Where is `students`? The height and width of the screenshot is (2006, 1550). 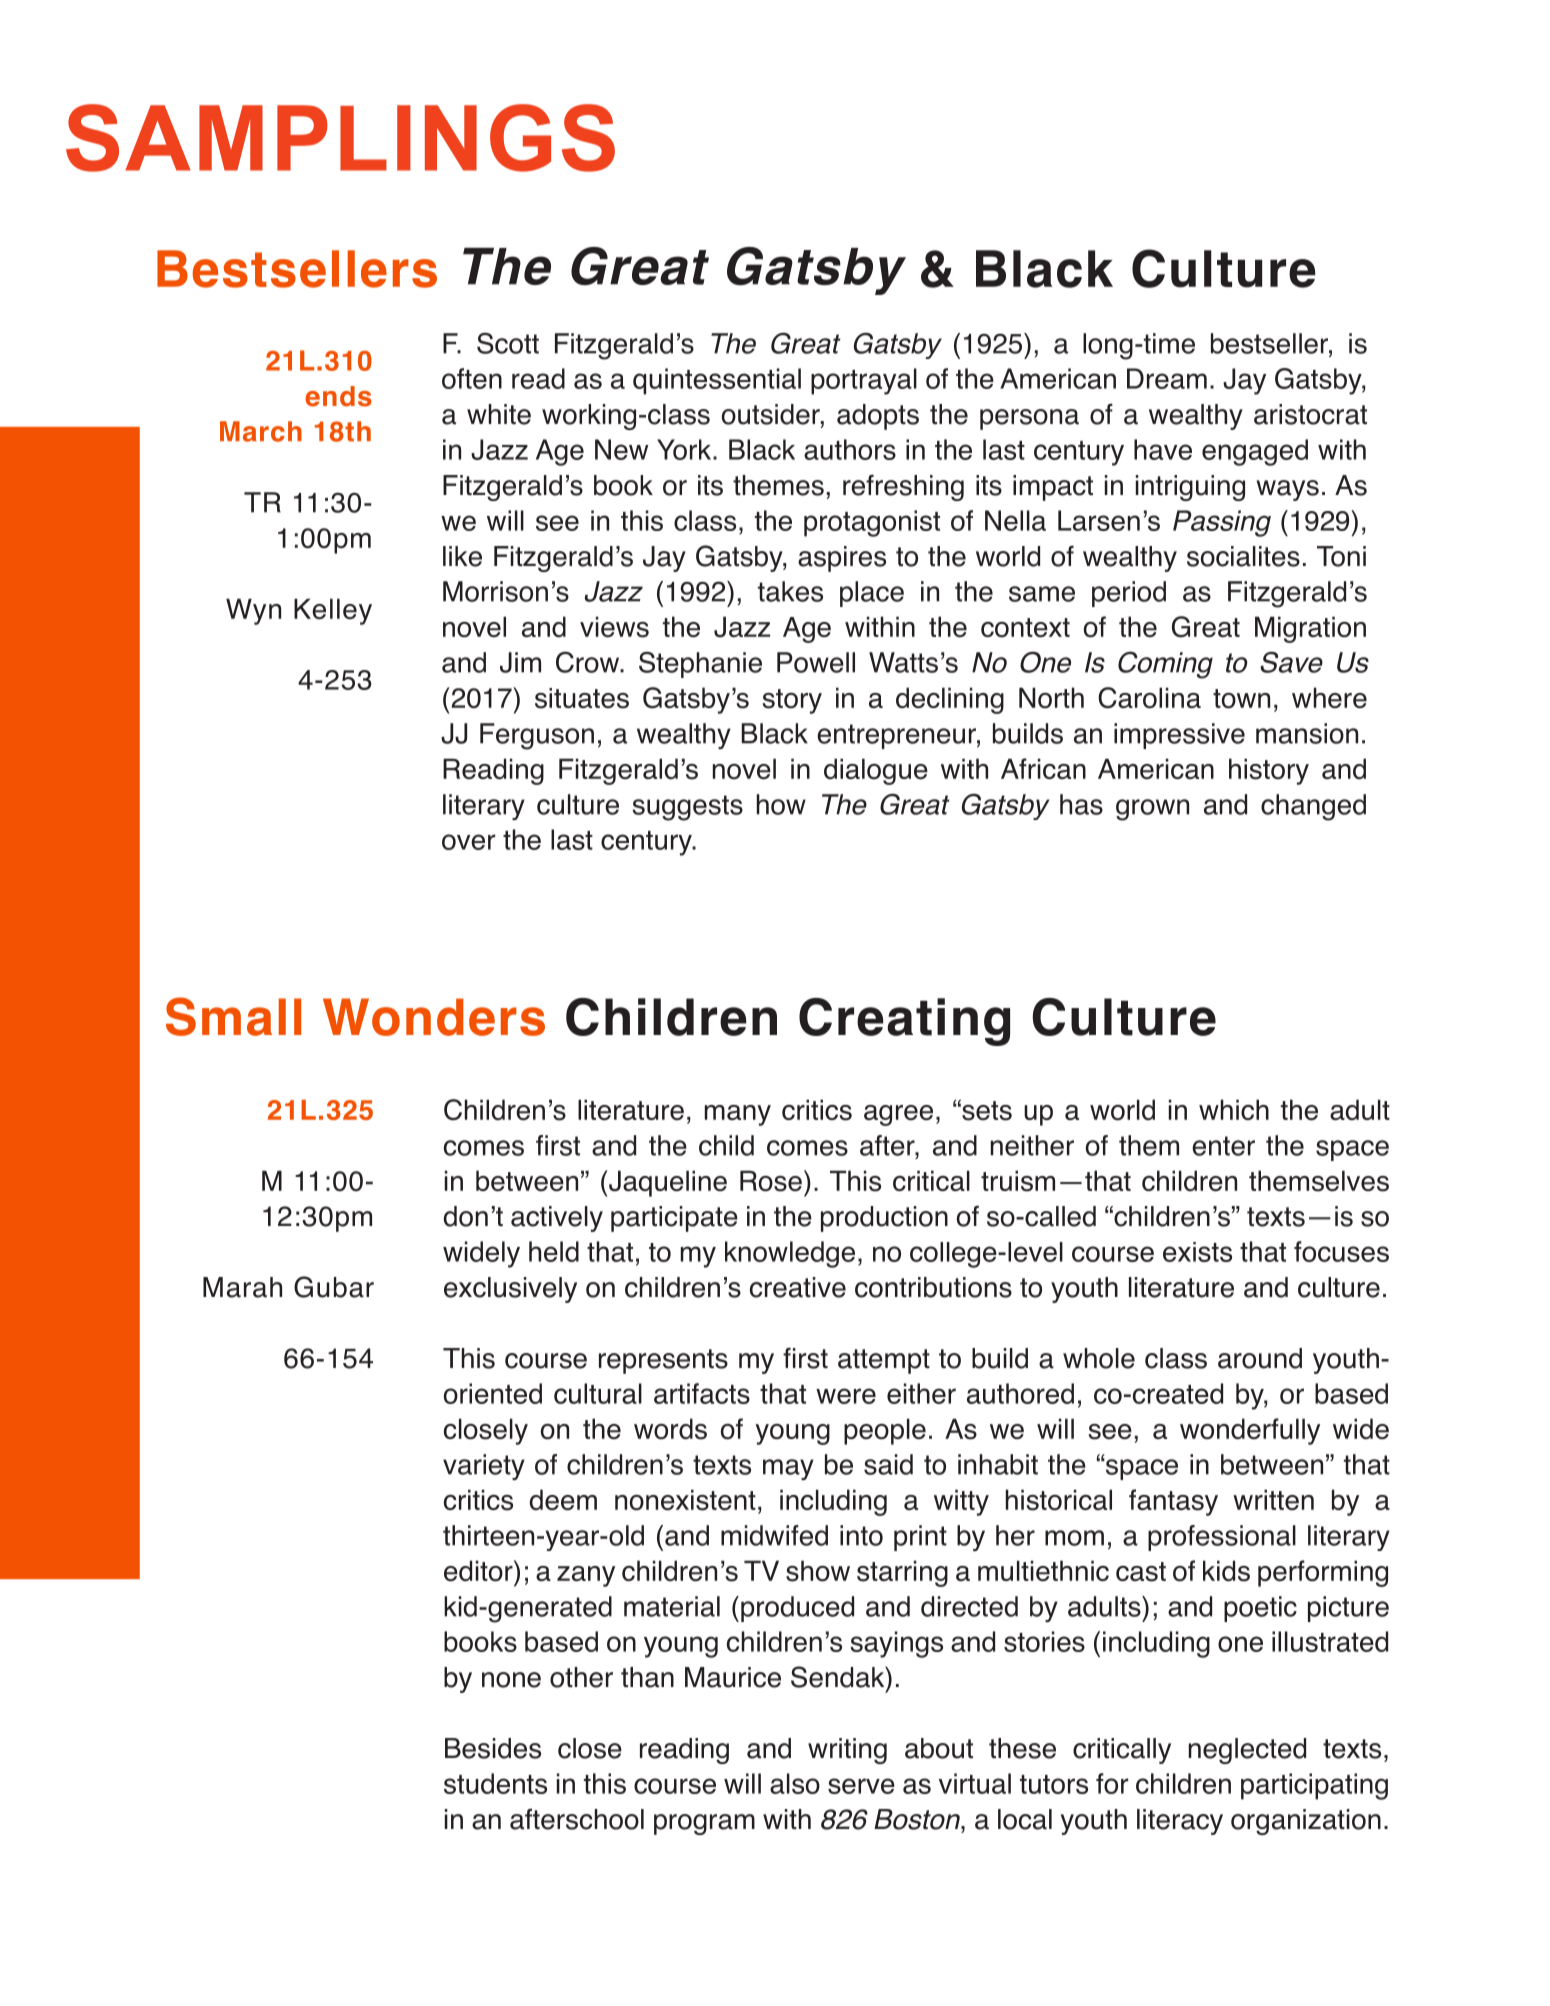
students is located at coordinates (495, 1783).
